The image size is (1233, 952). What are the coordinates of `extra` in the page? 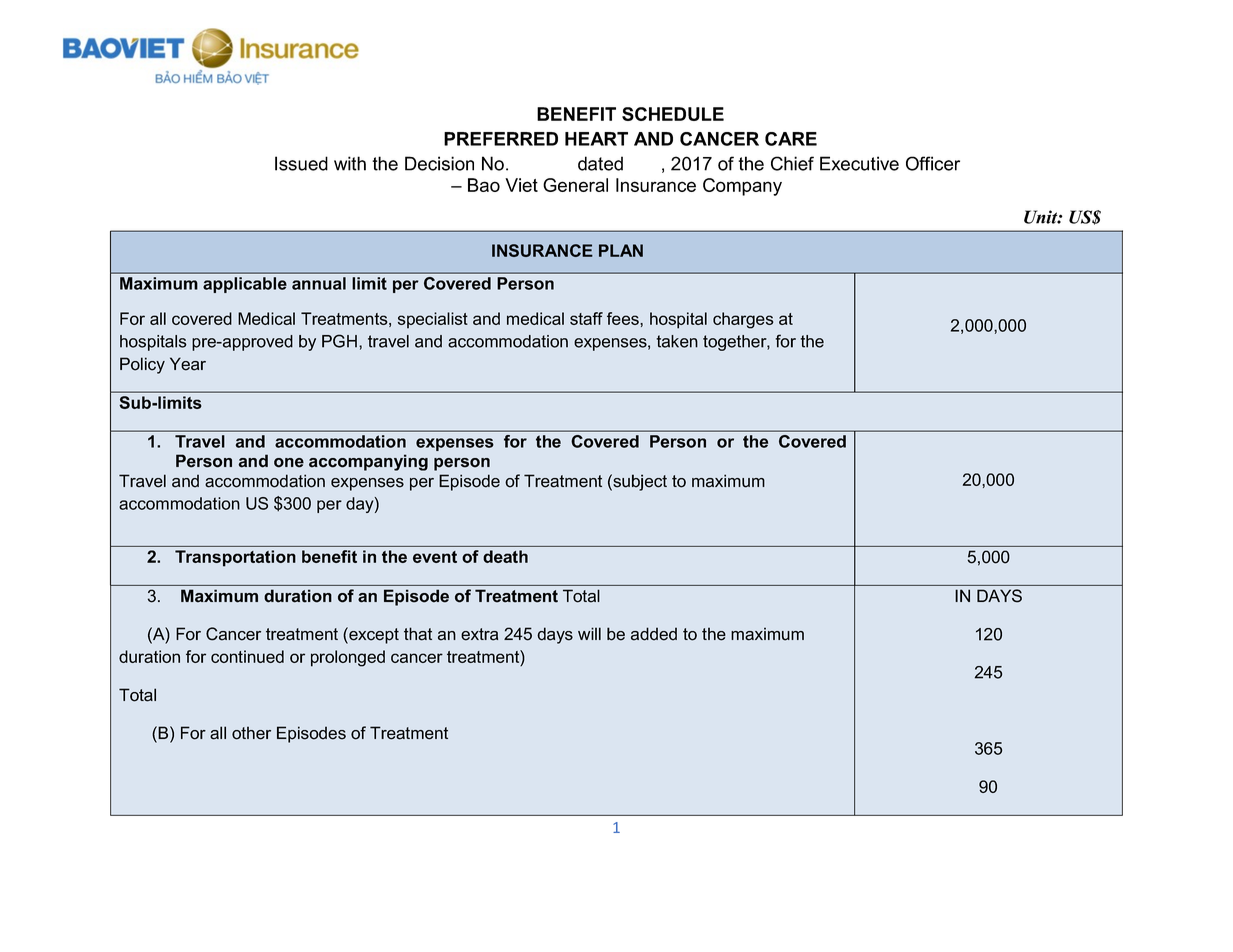 It's located at (479, 634).
